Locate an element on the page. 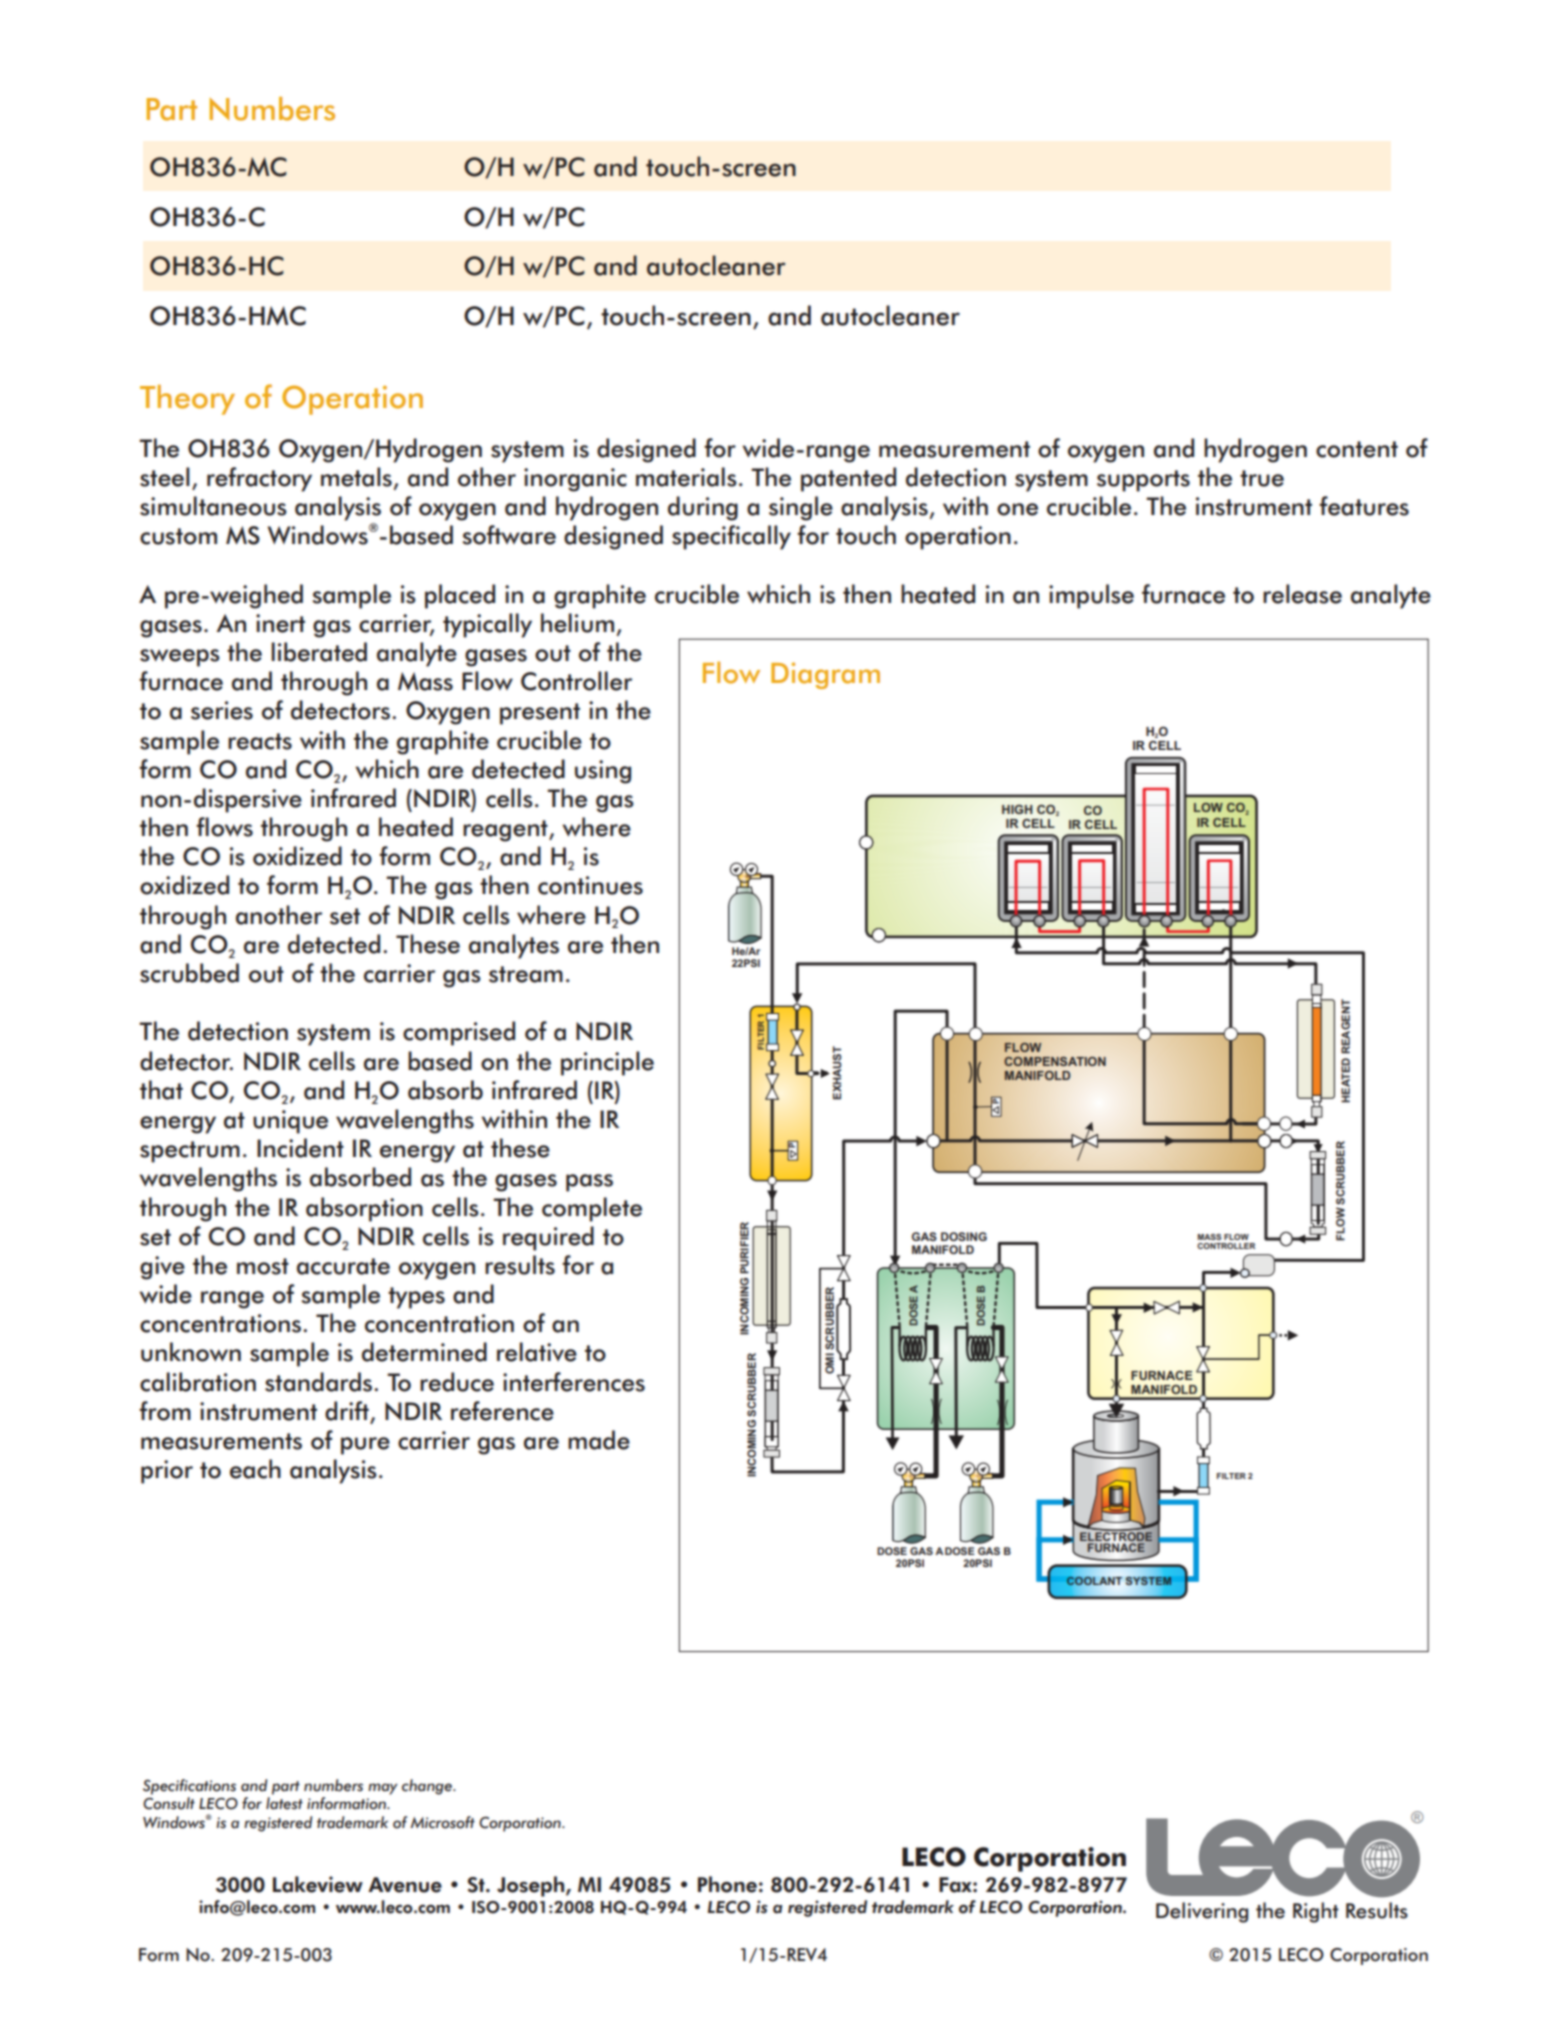 This page has width=1568, height=2030. Lakeview is located at coordinates (318, 1884).
